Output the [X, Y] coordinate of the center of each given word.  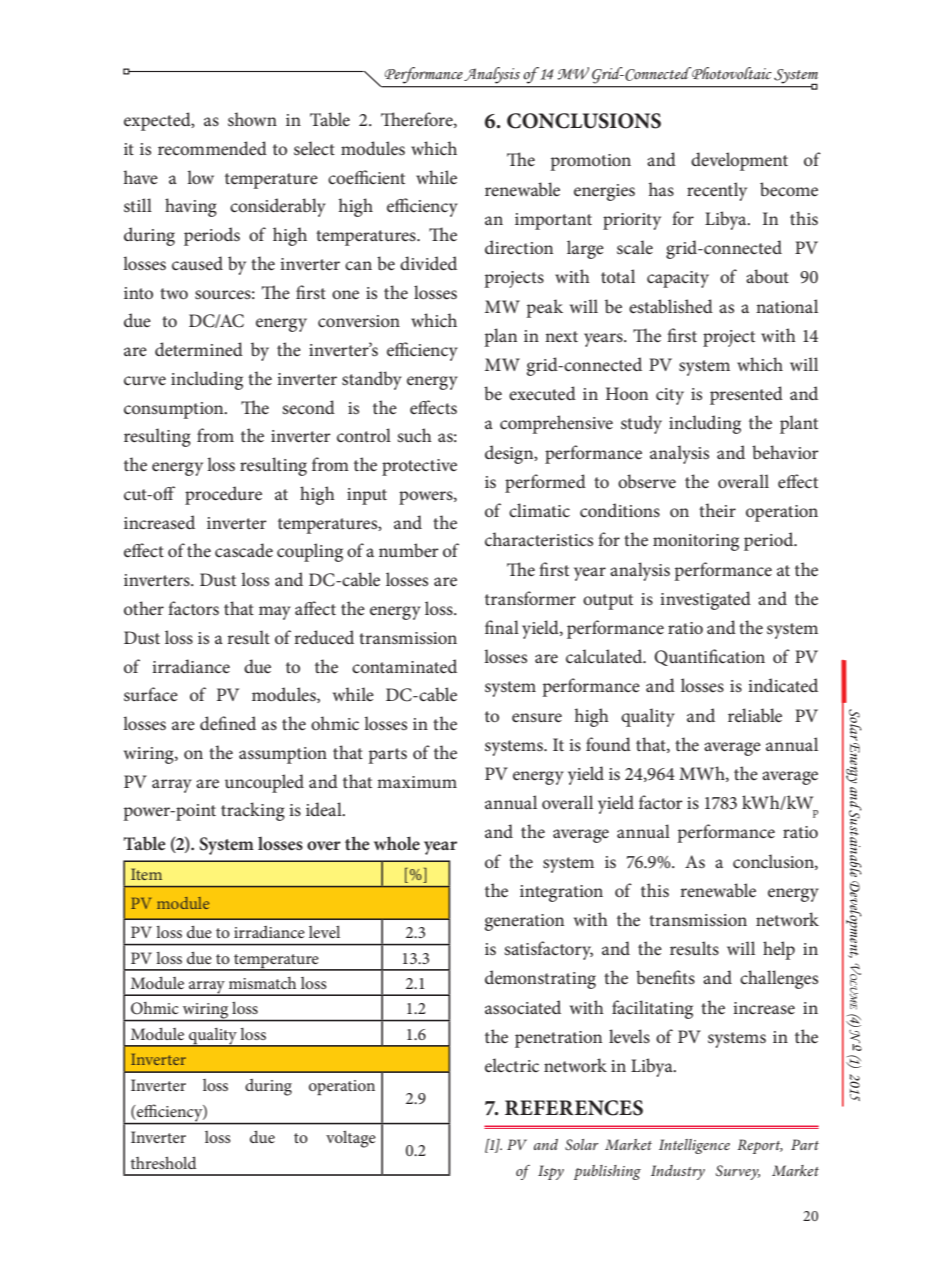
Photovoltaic [731, 73]
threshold [163, 1162]
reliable [755, 715]
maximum [417, 782]
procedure [223, 495]
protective [419, 467]
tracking [253, 811]
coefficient [366, 177]
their [717, 510]
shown [252, 119]
